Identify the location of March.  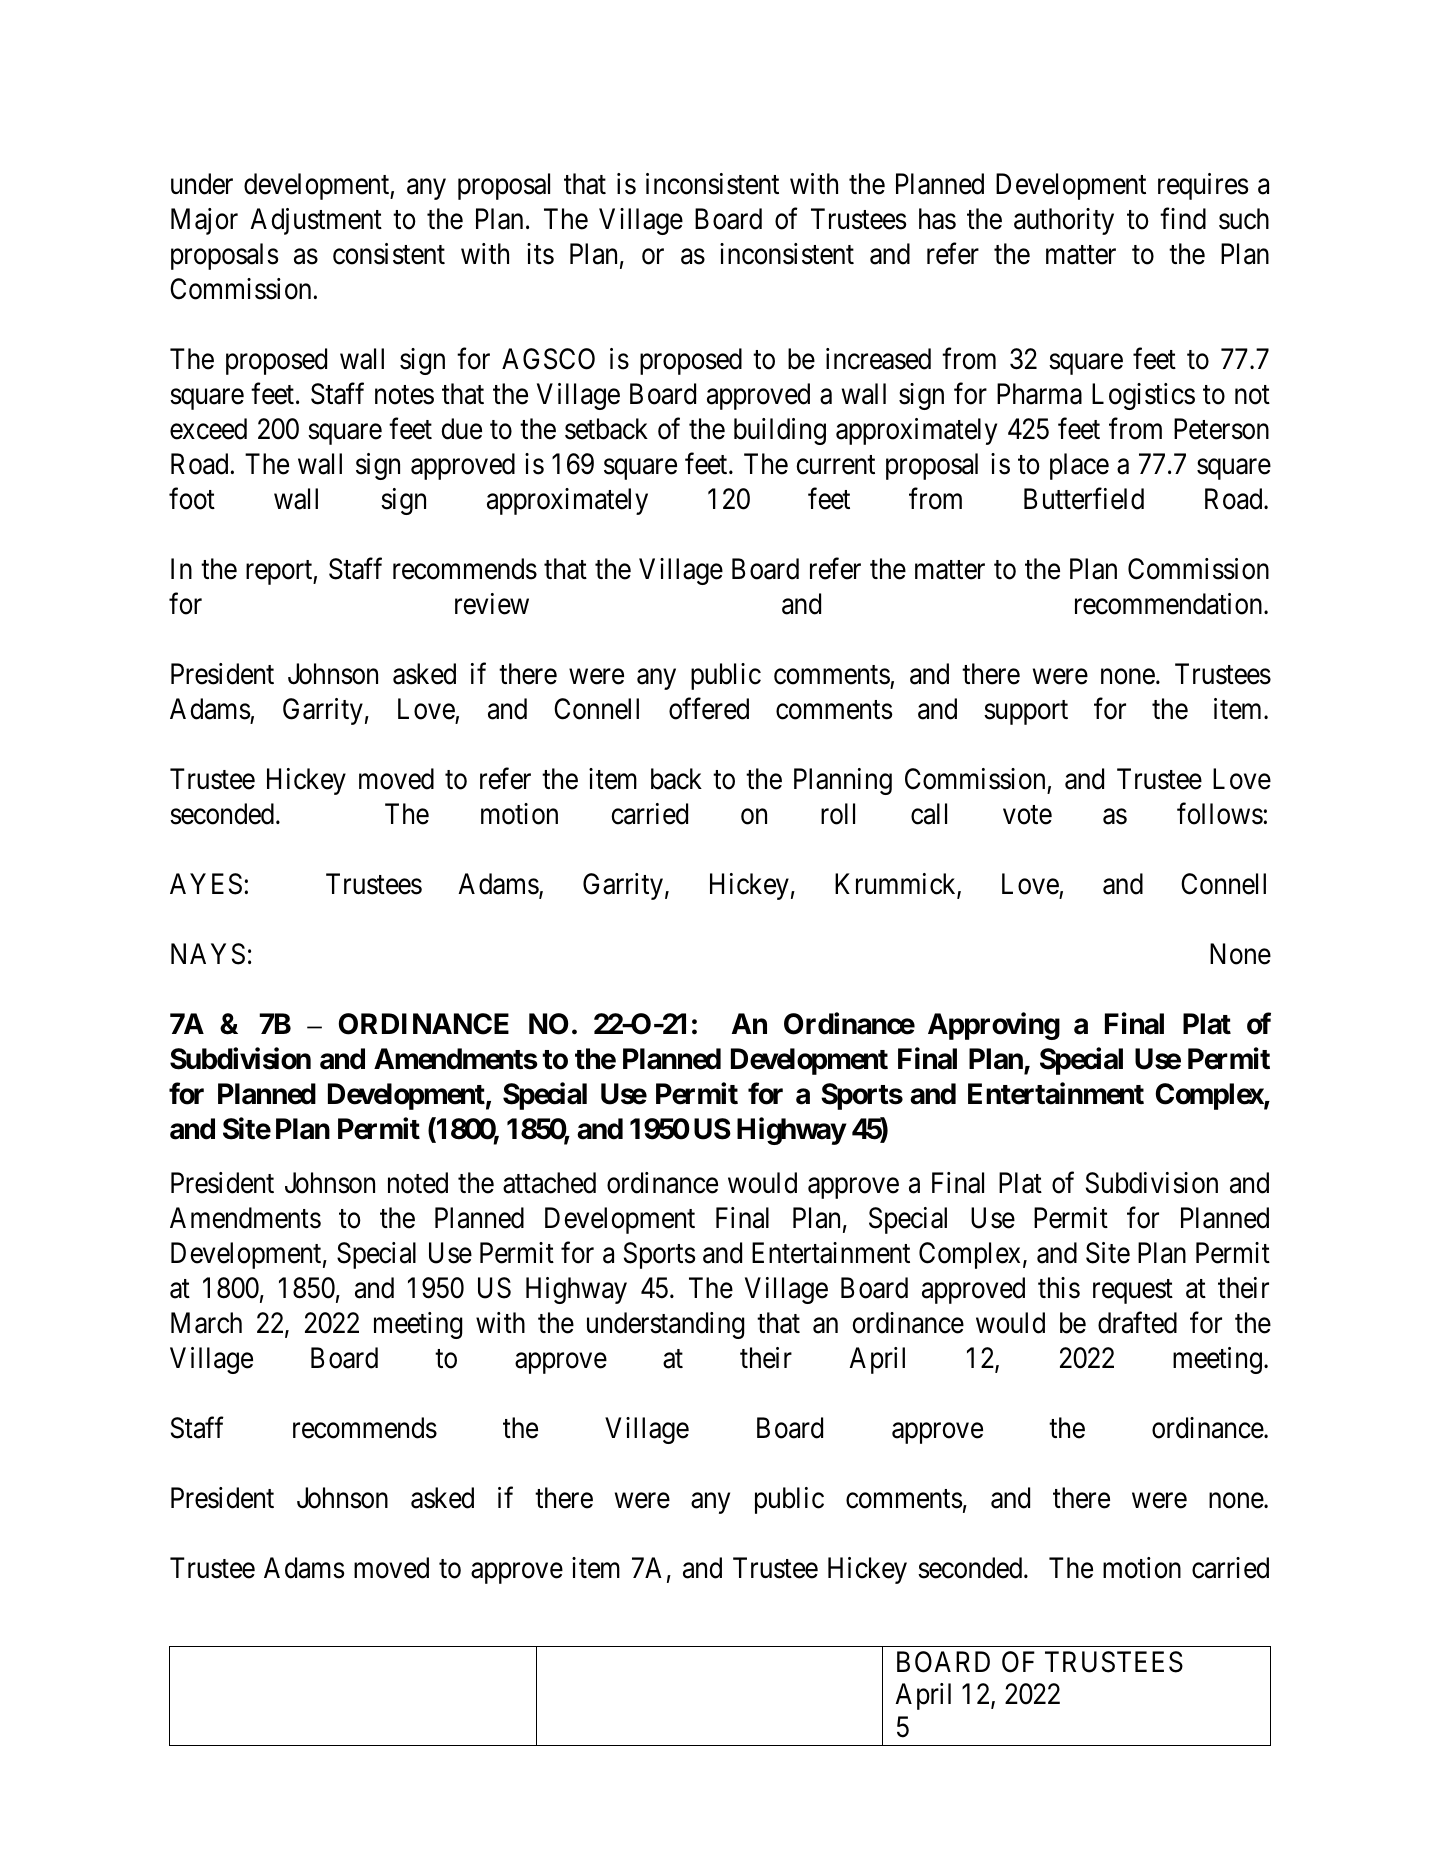
(206, 1323).
